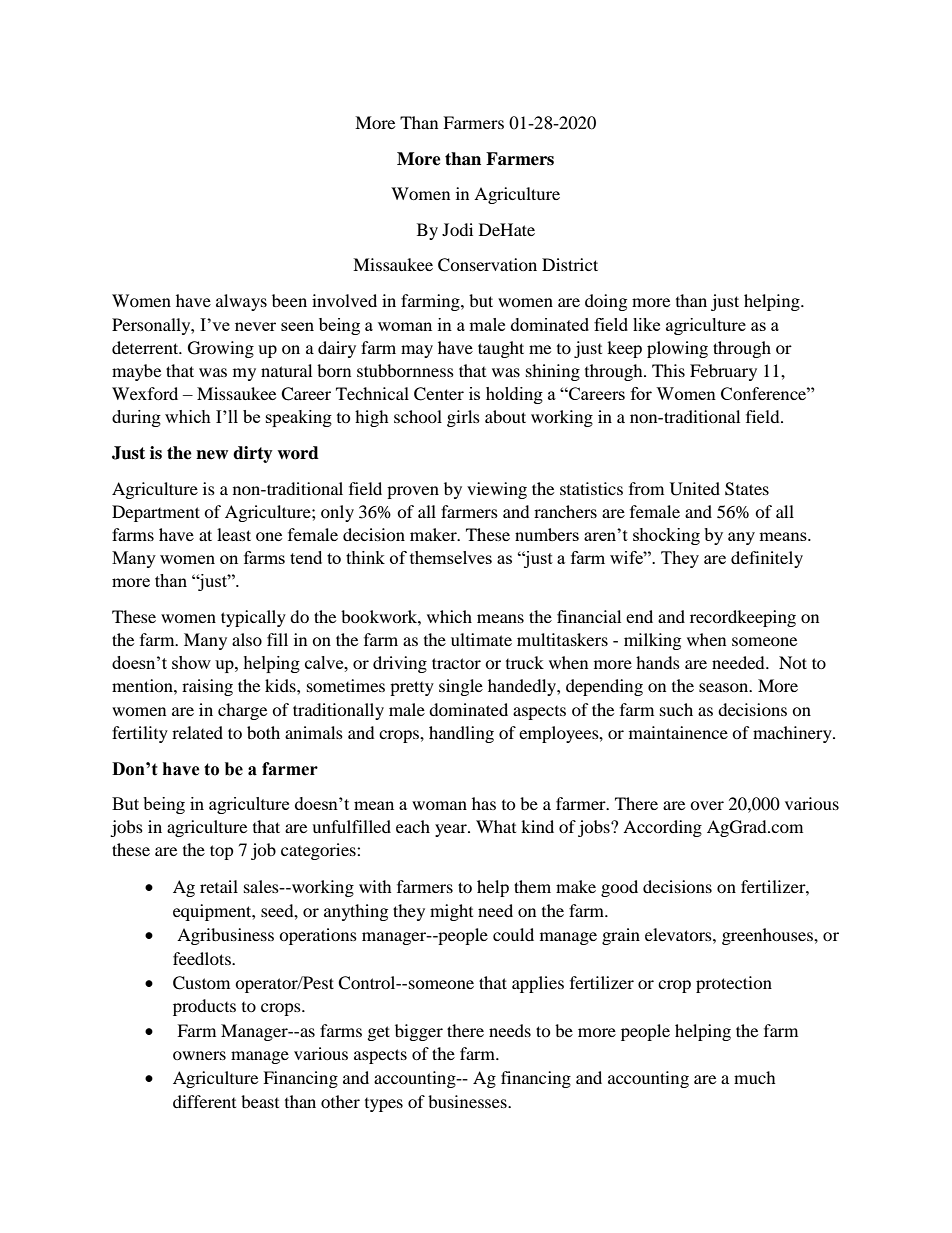 The width and height of the page is (952, 1233). Describe the element at coordinates (725, 687) in the page. I see `season` at that location.
